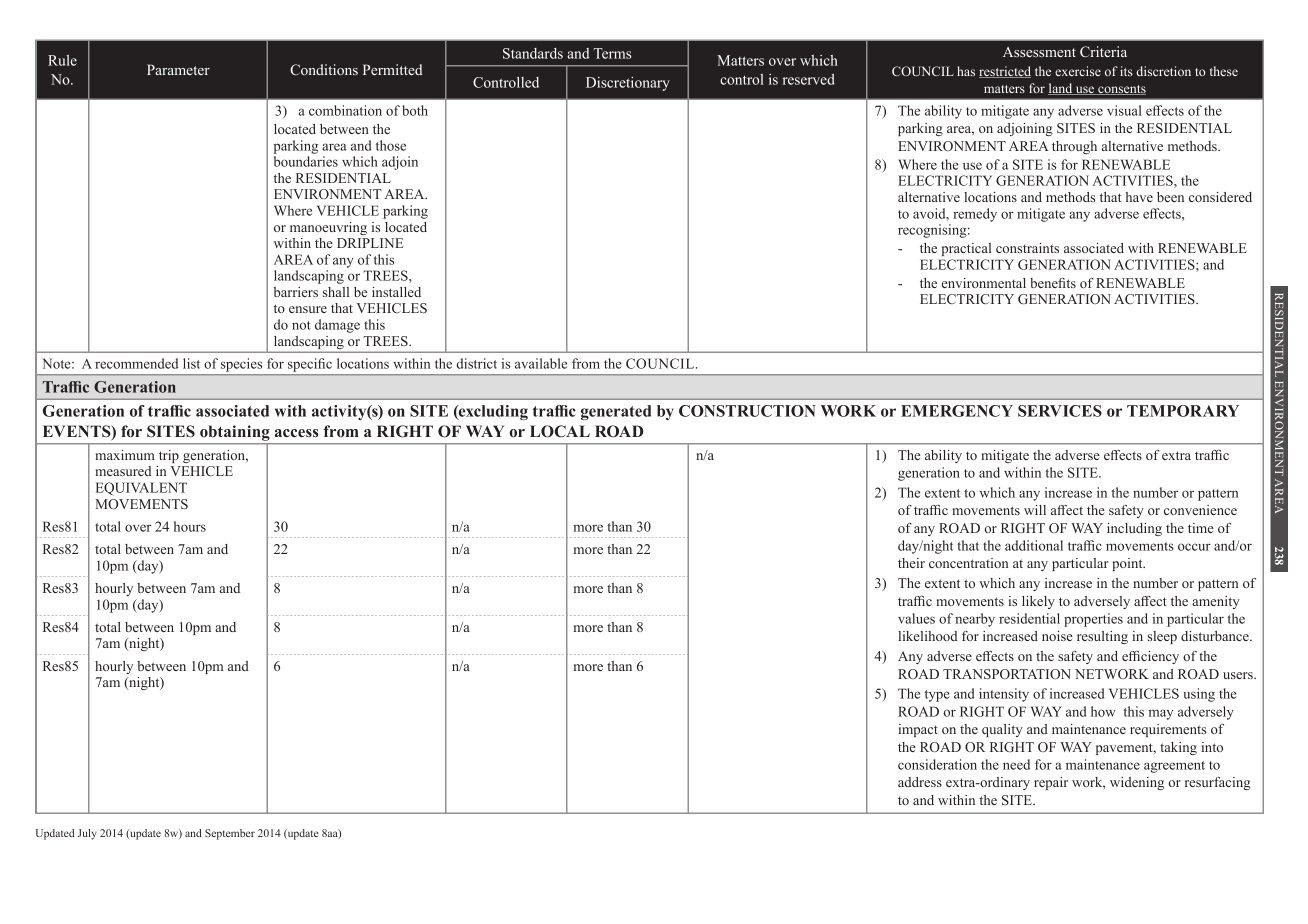 This screenshot has width=1308, height=924. I want to click on Terms, so click(612, 53).
